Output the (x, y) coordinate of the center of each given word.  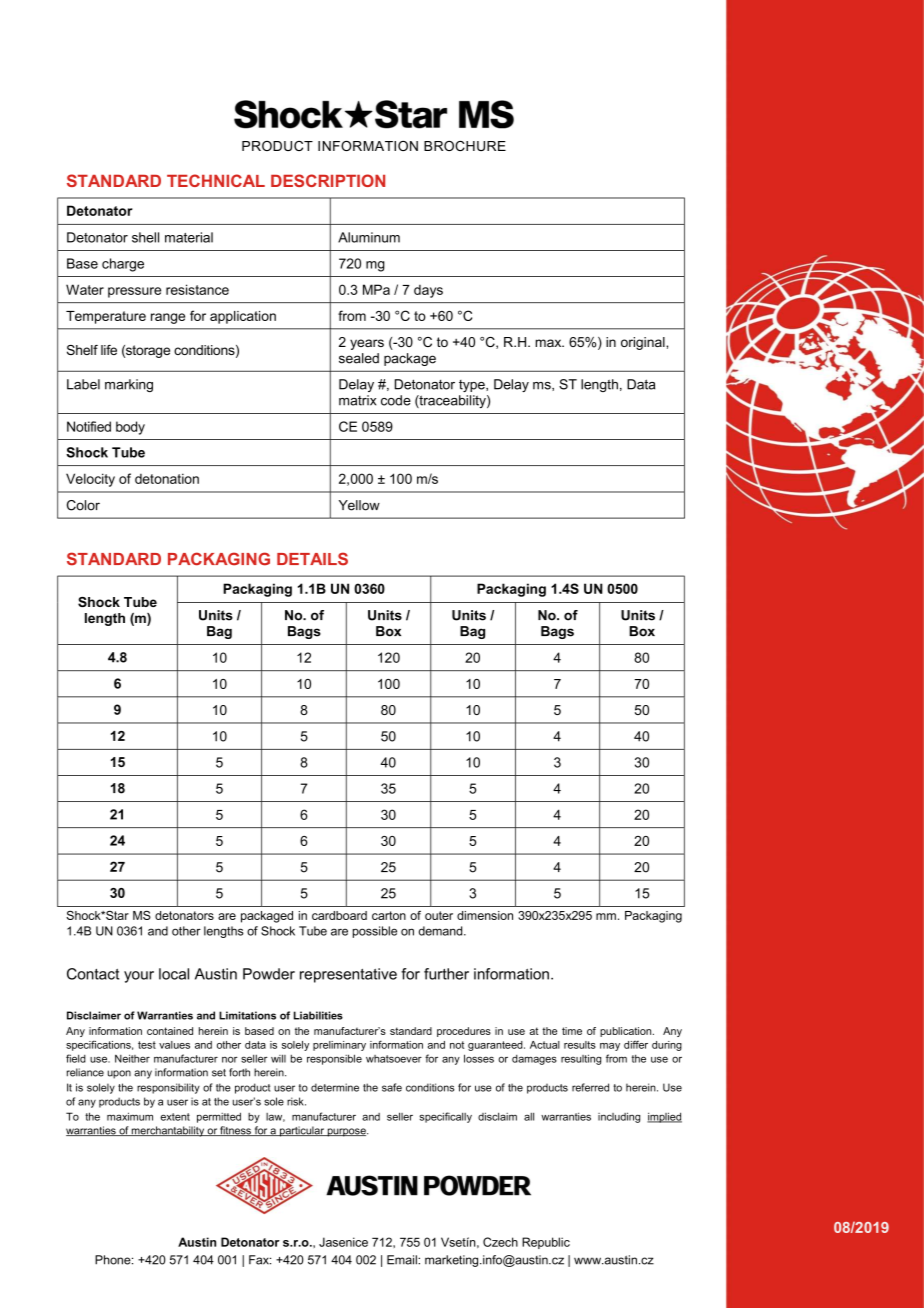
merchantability (168, 1131)
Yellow (359, 505)
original (644, 343)
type (473, 386)
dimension (485, 915)
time (572, 1031)
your (139, 977)
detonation (167, 478)
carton (389, 915)
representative (348, 975)
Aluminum (369, 237)
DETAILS (312, 559)
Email (403, 1260)
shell (145, 237)
